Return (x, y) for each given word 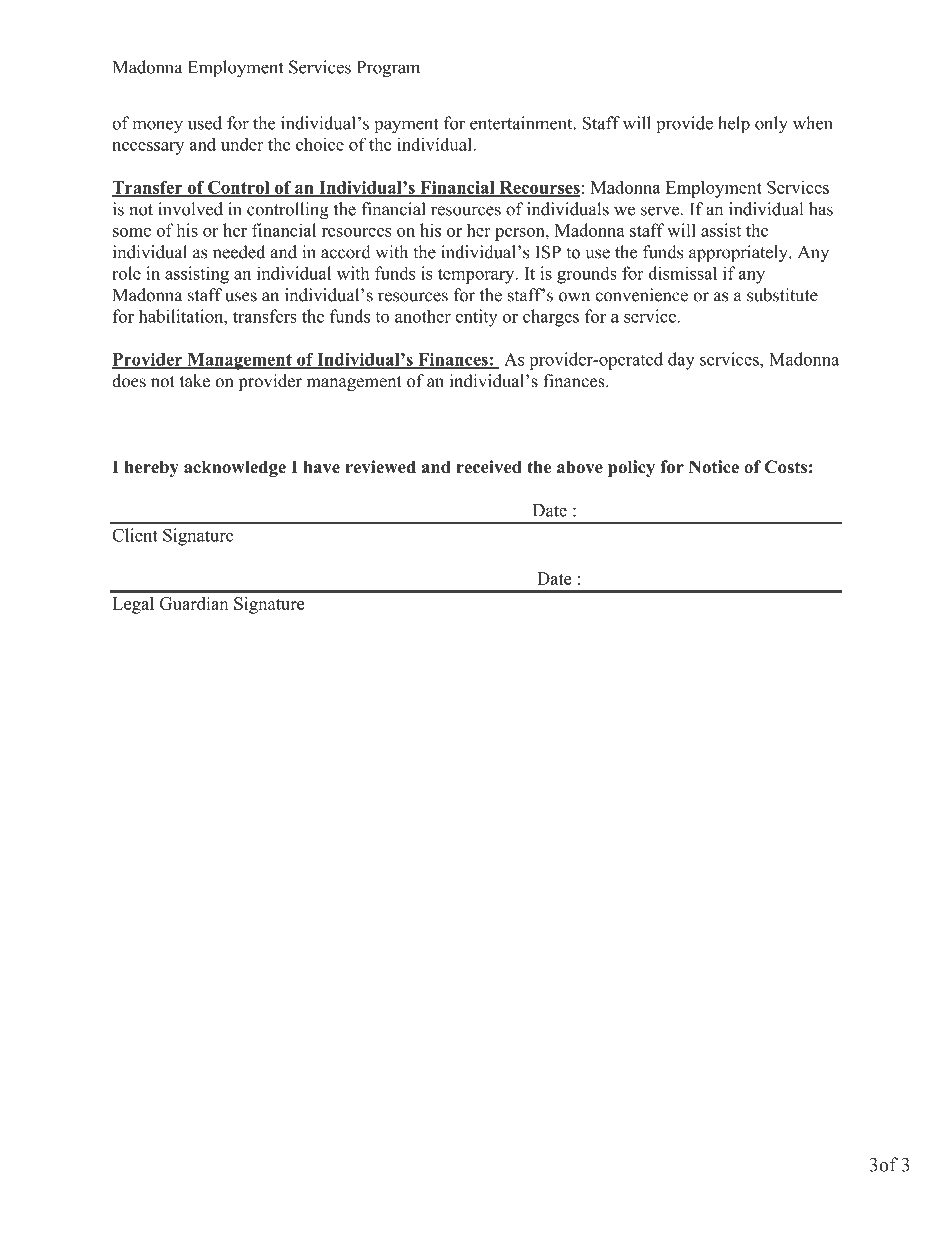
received (489, 467)
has (821, 209)
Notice (714, 467)
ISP (548, 252)
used (205, 123)
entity (477, 318)
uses (241, 297)
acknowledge (235, 468)
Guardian (194, 603)
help (734, 125)
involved (190, 209)
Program (388, 69)
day (681, 361)
